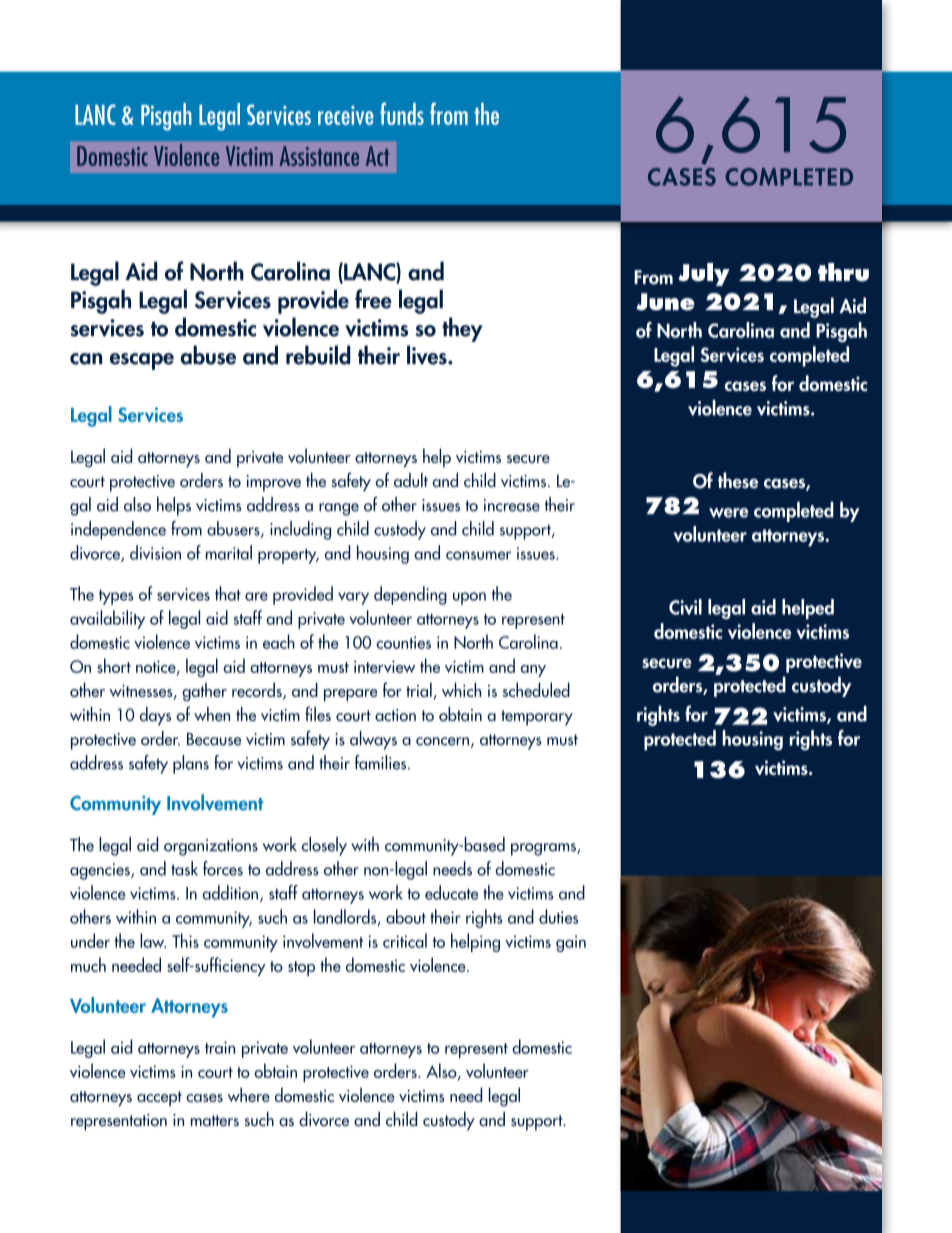 The width and height of the image is (952, 1233). I want to click on gain, so click(571, 943).
